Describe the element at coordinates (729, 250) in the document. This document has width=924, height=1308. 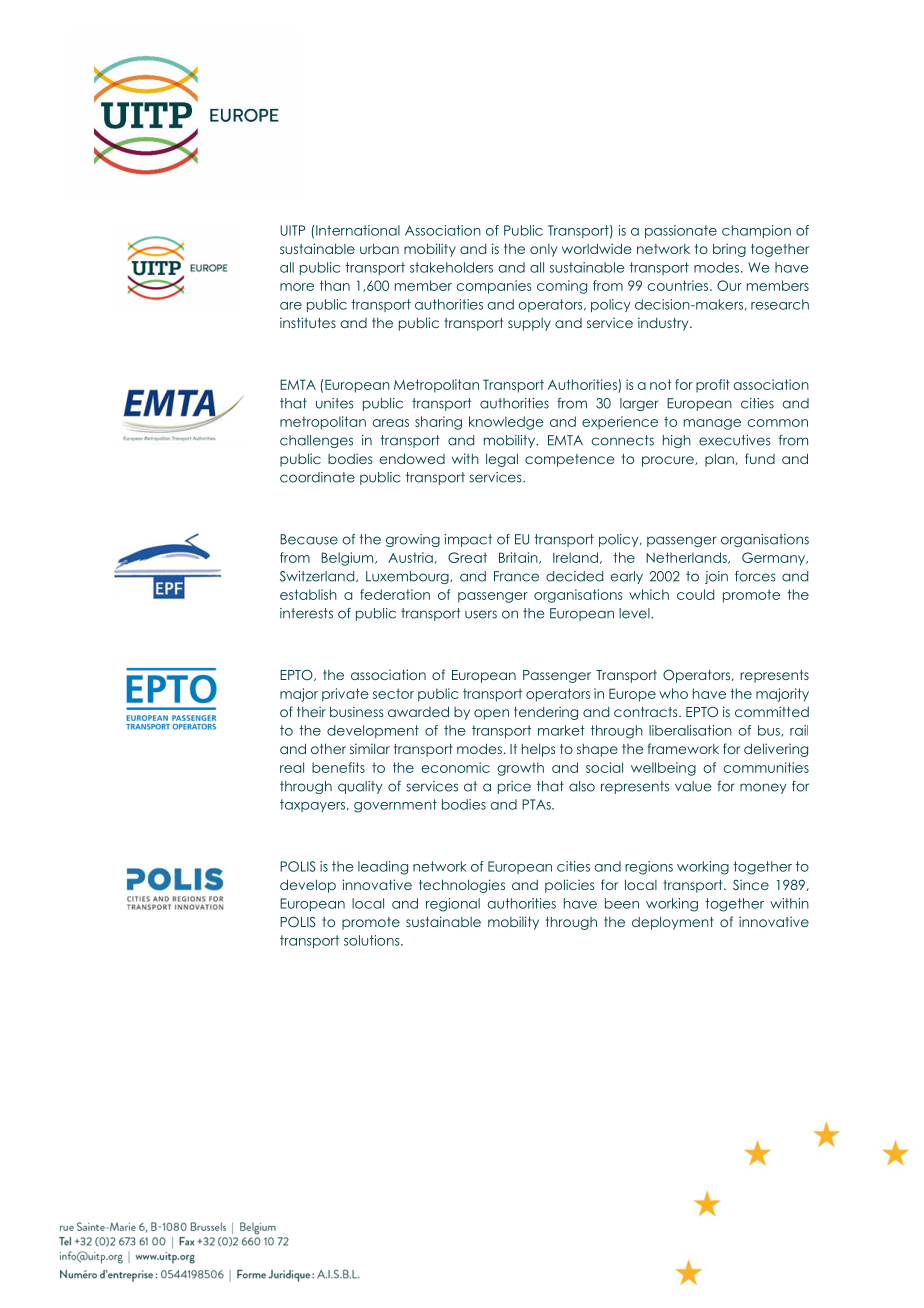
I see `bring` at that location.
